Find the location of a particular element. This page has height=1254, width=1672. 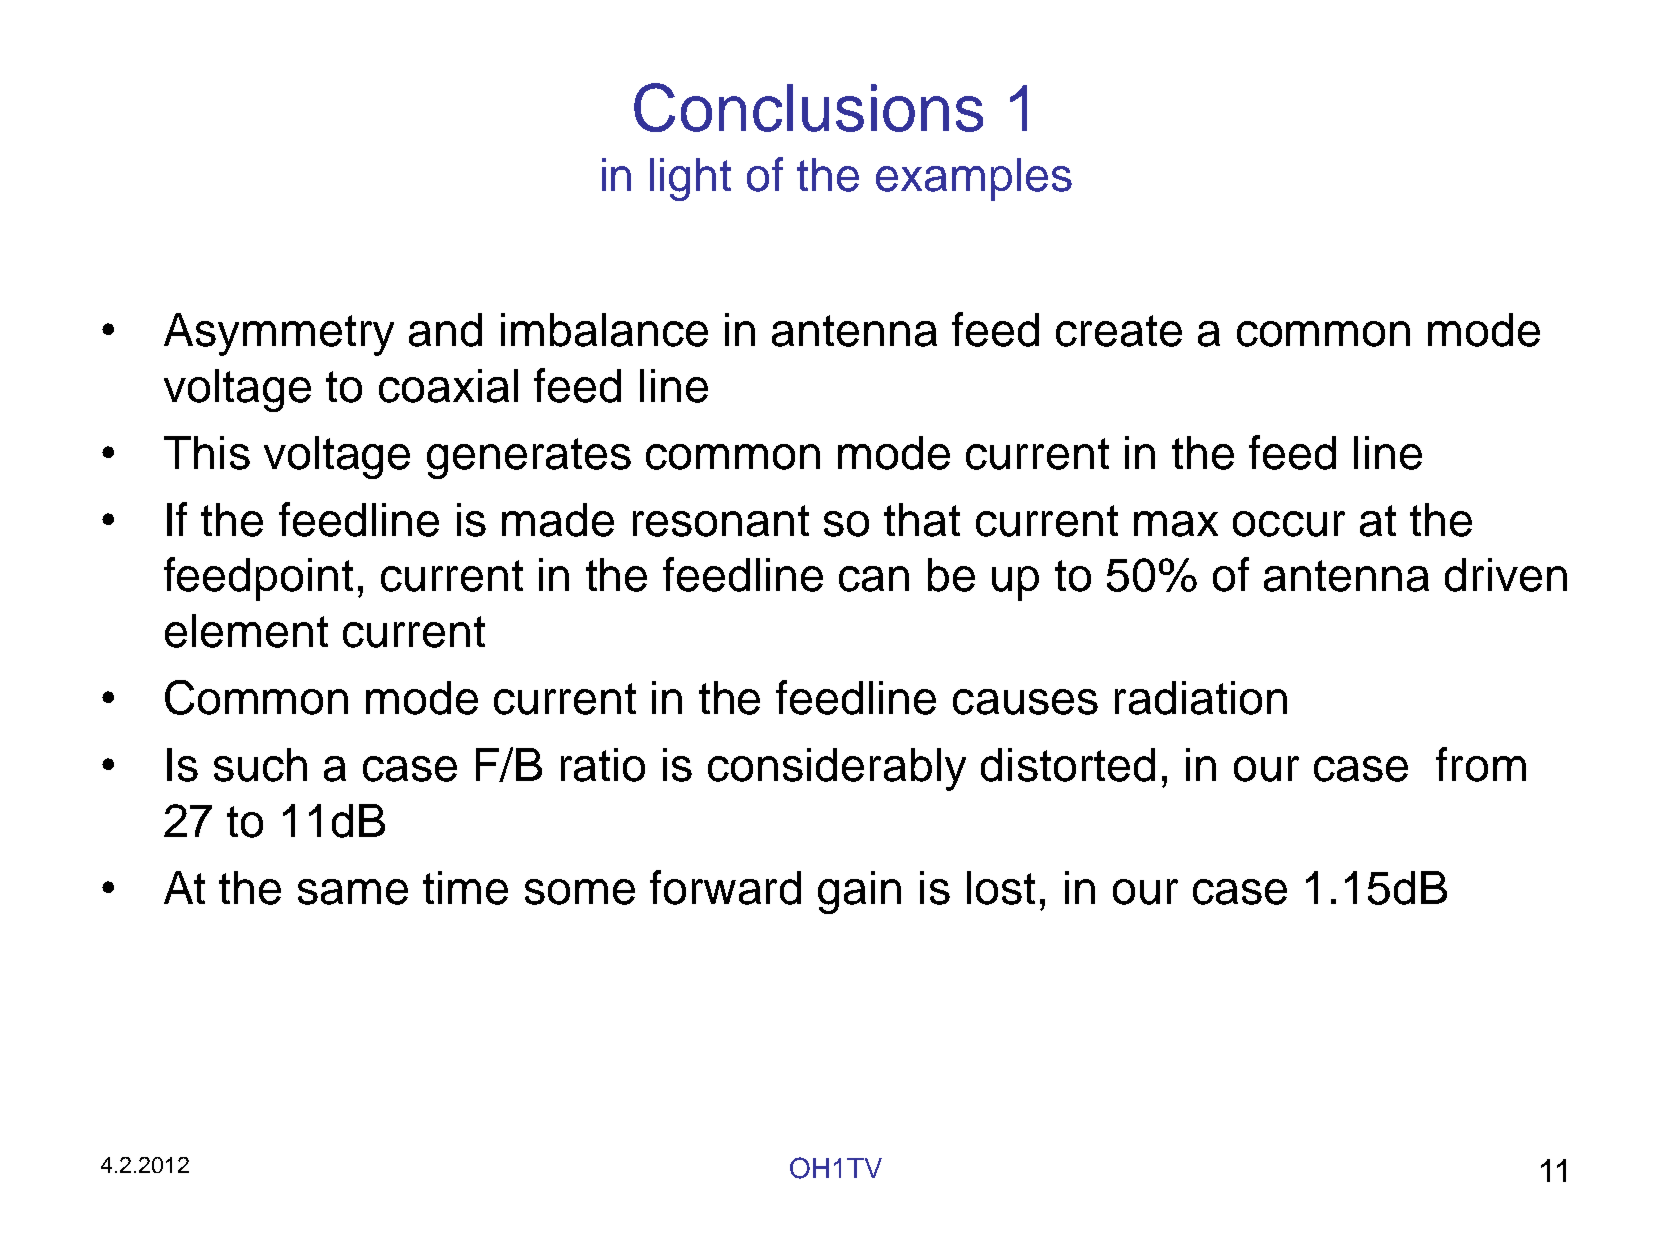

occur is located at coordinates (1289, 524).
